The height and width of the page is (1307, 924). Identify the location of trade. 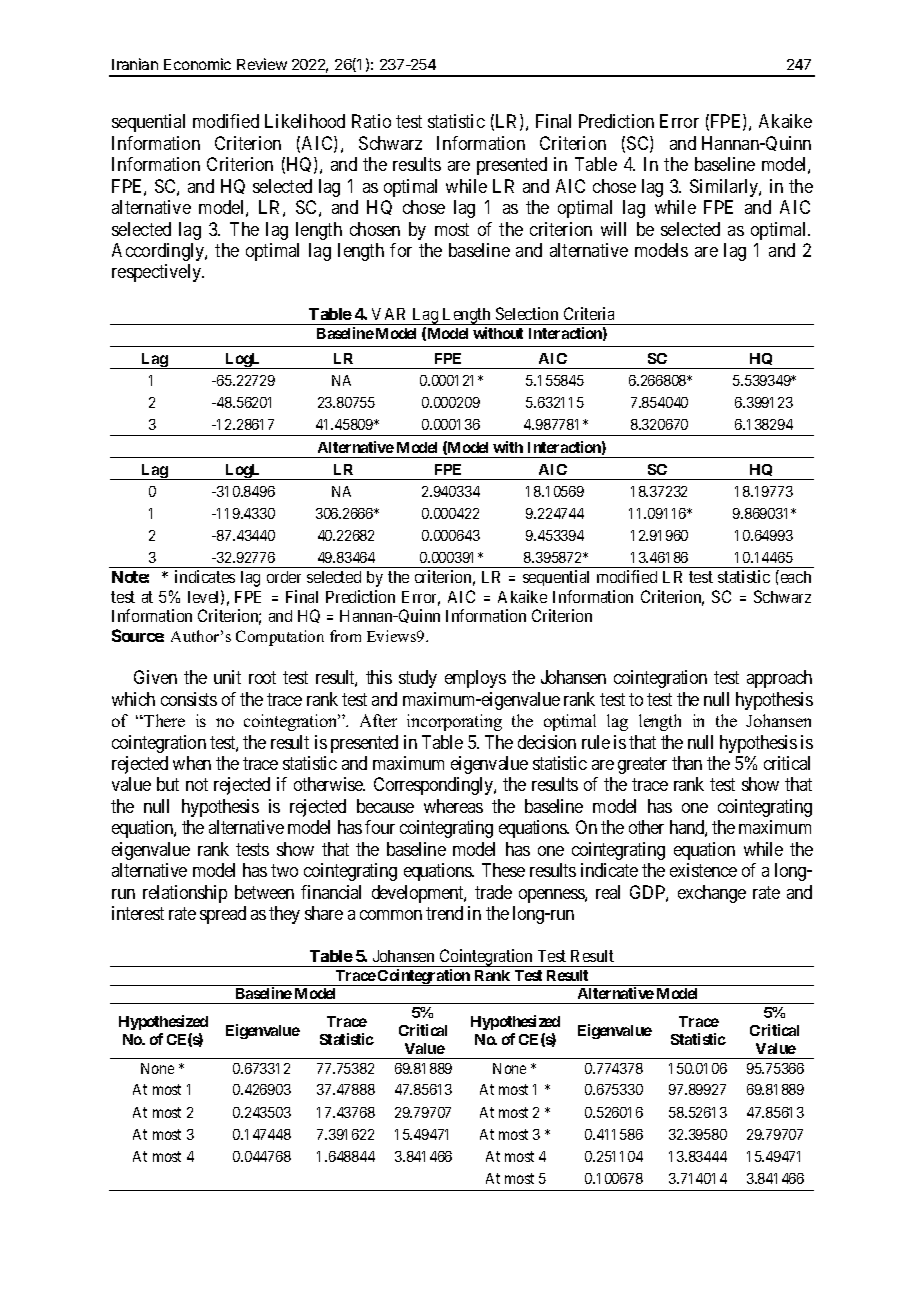
(493, 892).
